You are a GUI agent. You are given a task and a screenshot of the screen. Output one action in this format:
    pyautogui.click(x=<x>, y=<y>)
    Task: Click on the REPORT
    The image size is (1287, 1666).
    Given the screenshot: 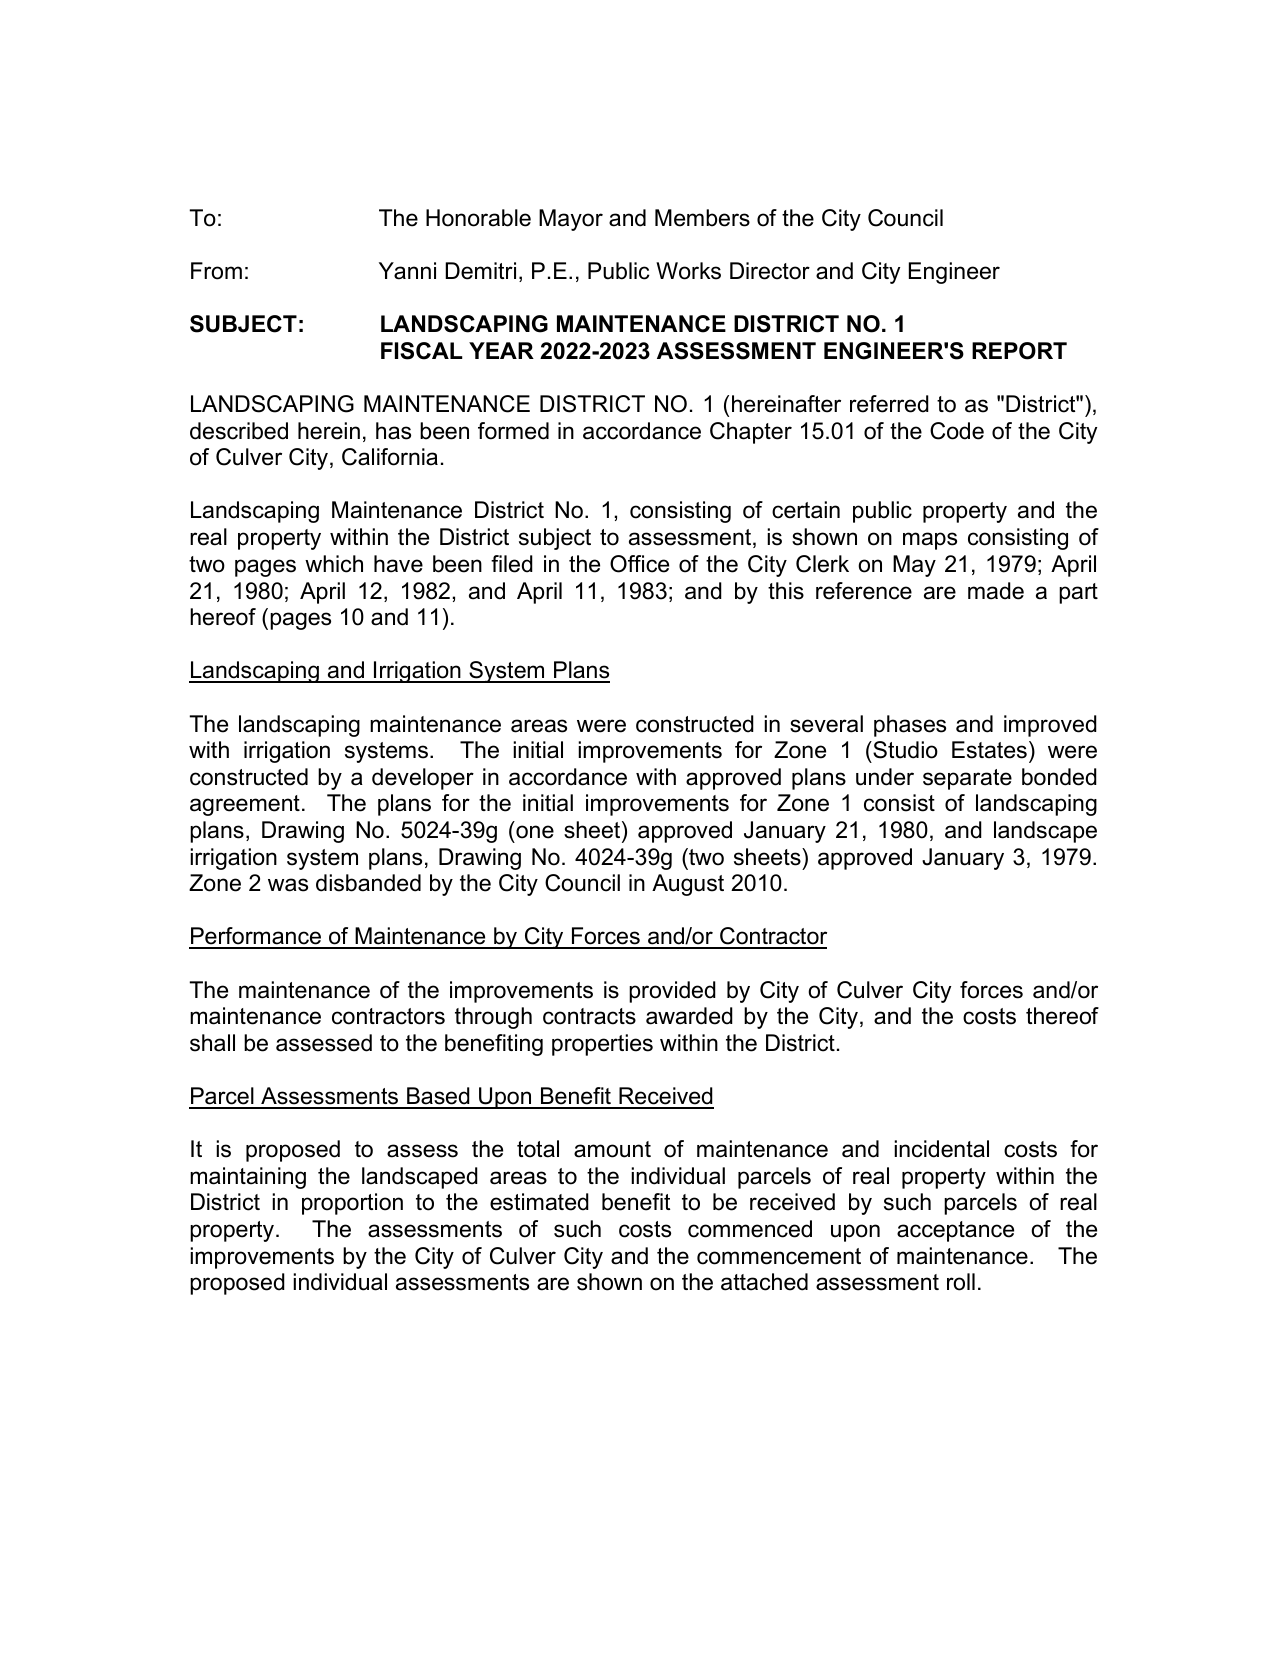 What is the action you would take?
    pyautogui.click(x=1019, y=351)
